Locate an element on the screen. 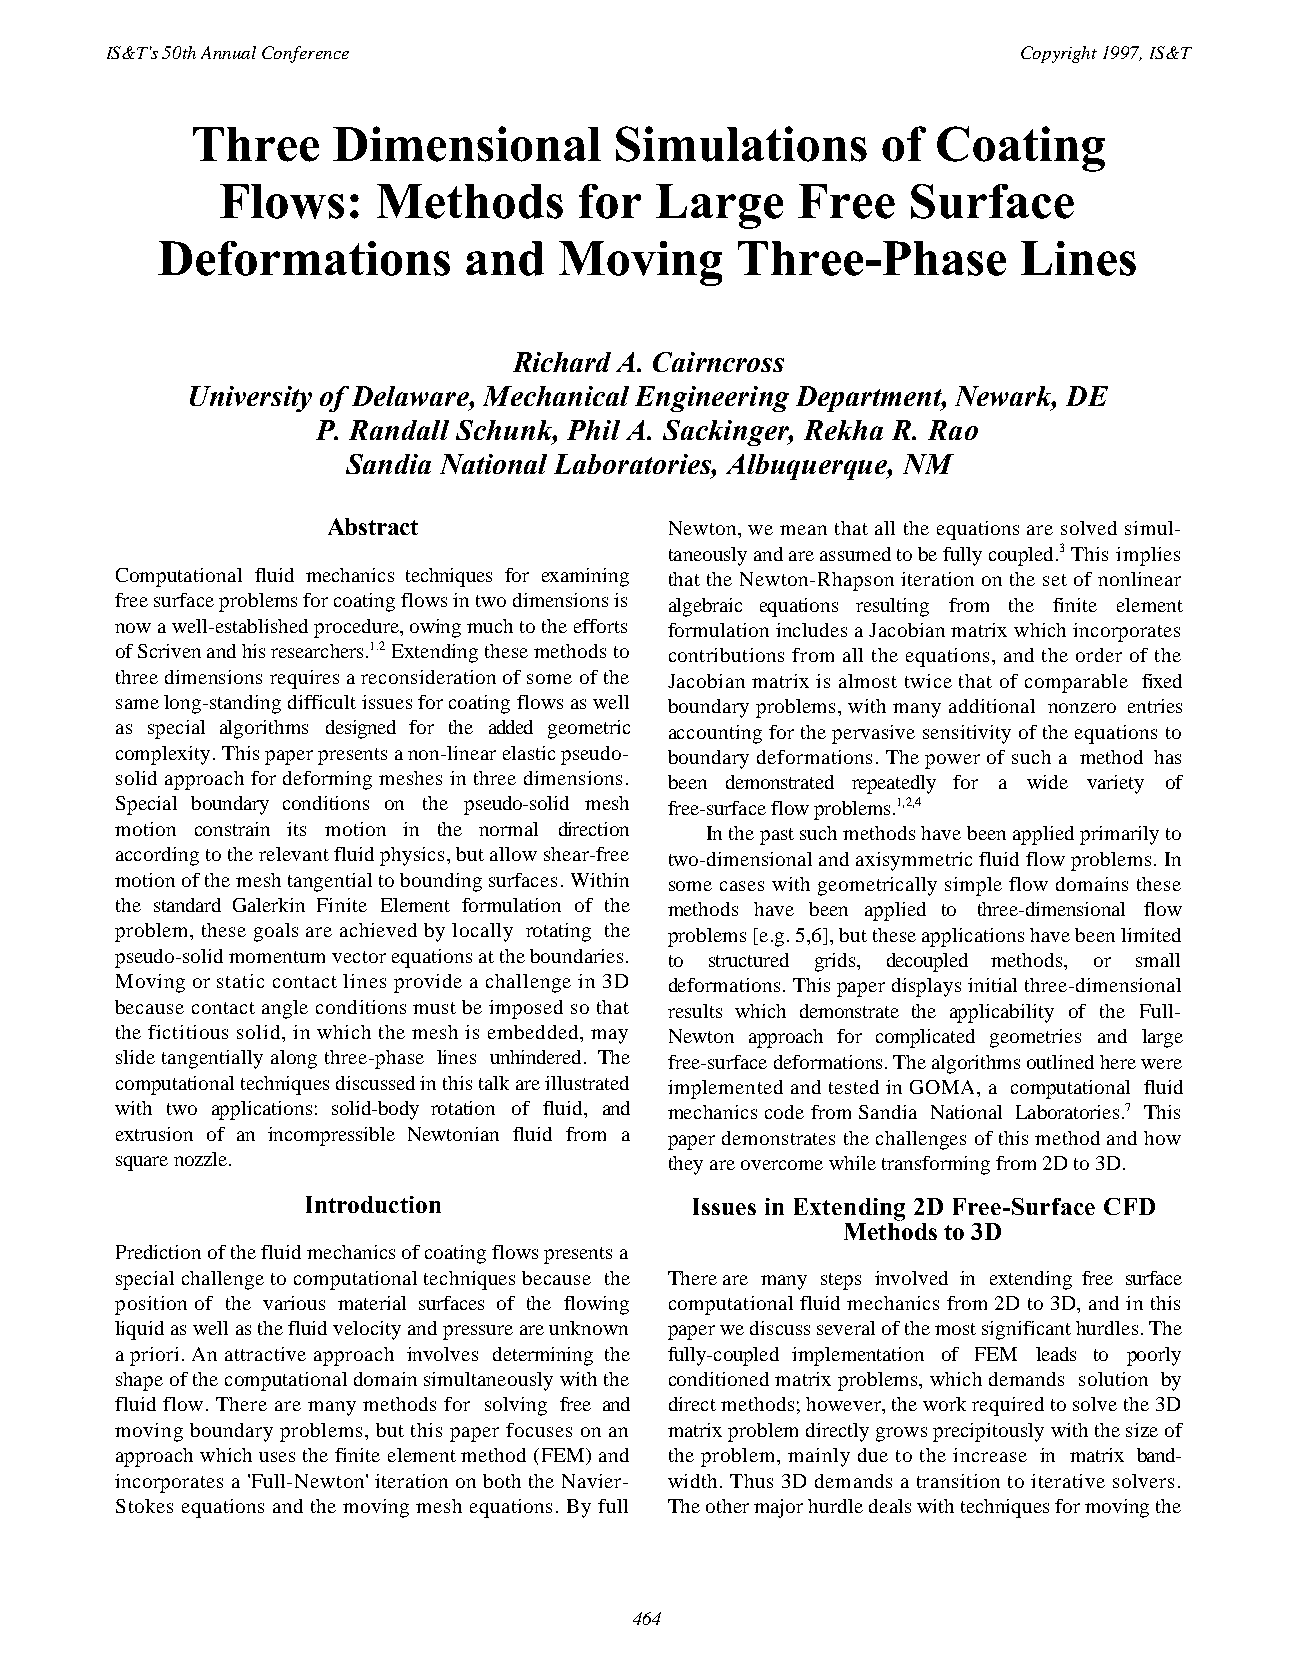 This screenshot has height=1676, width=1295. Richard is located at coordinates (562, 362).
